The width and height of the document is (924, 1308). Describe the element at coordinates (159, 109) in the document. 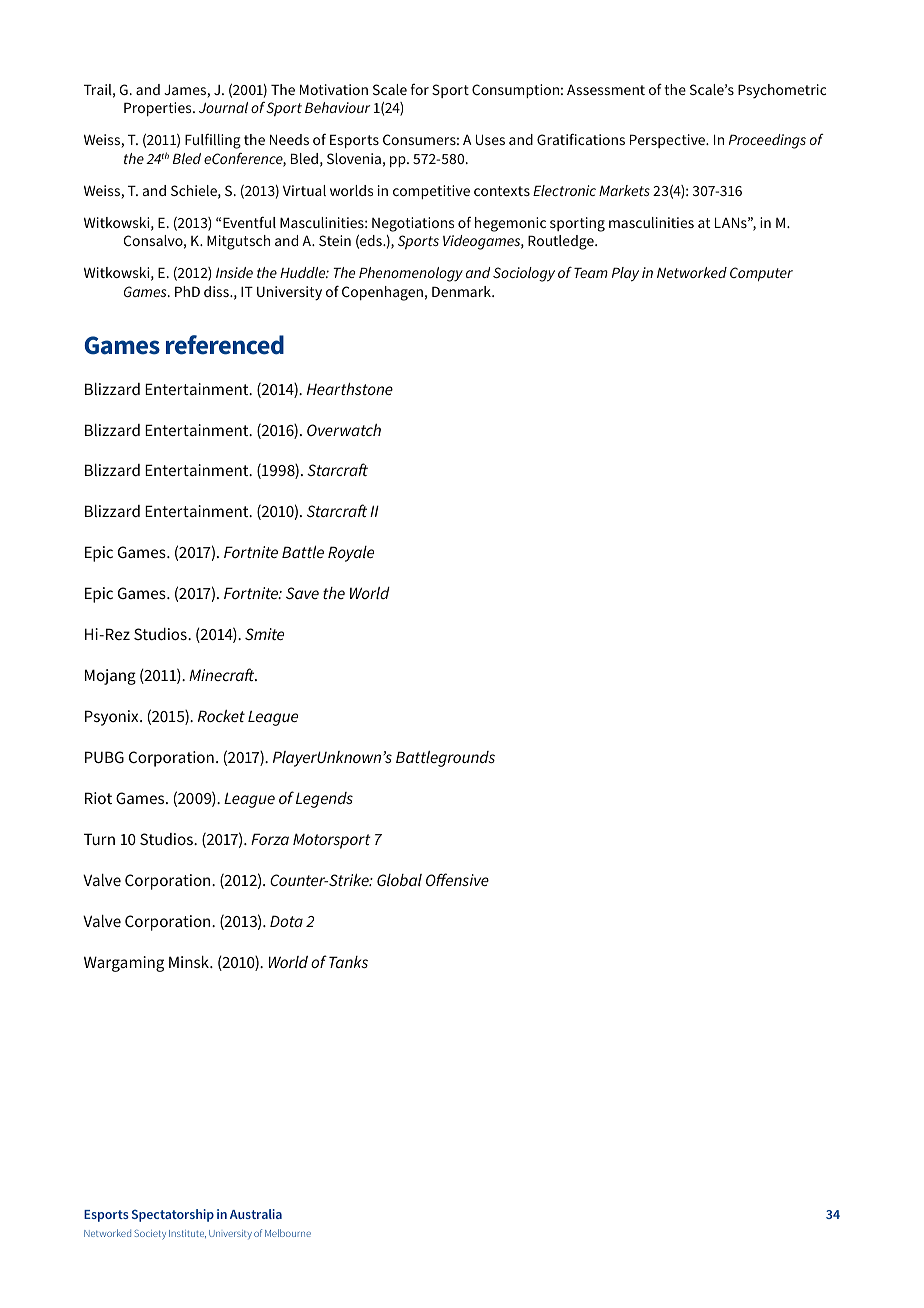

I see `Properties` at that location.
